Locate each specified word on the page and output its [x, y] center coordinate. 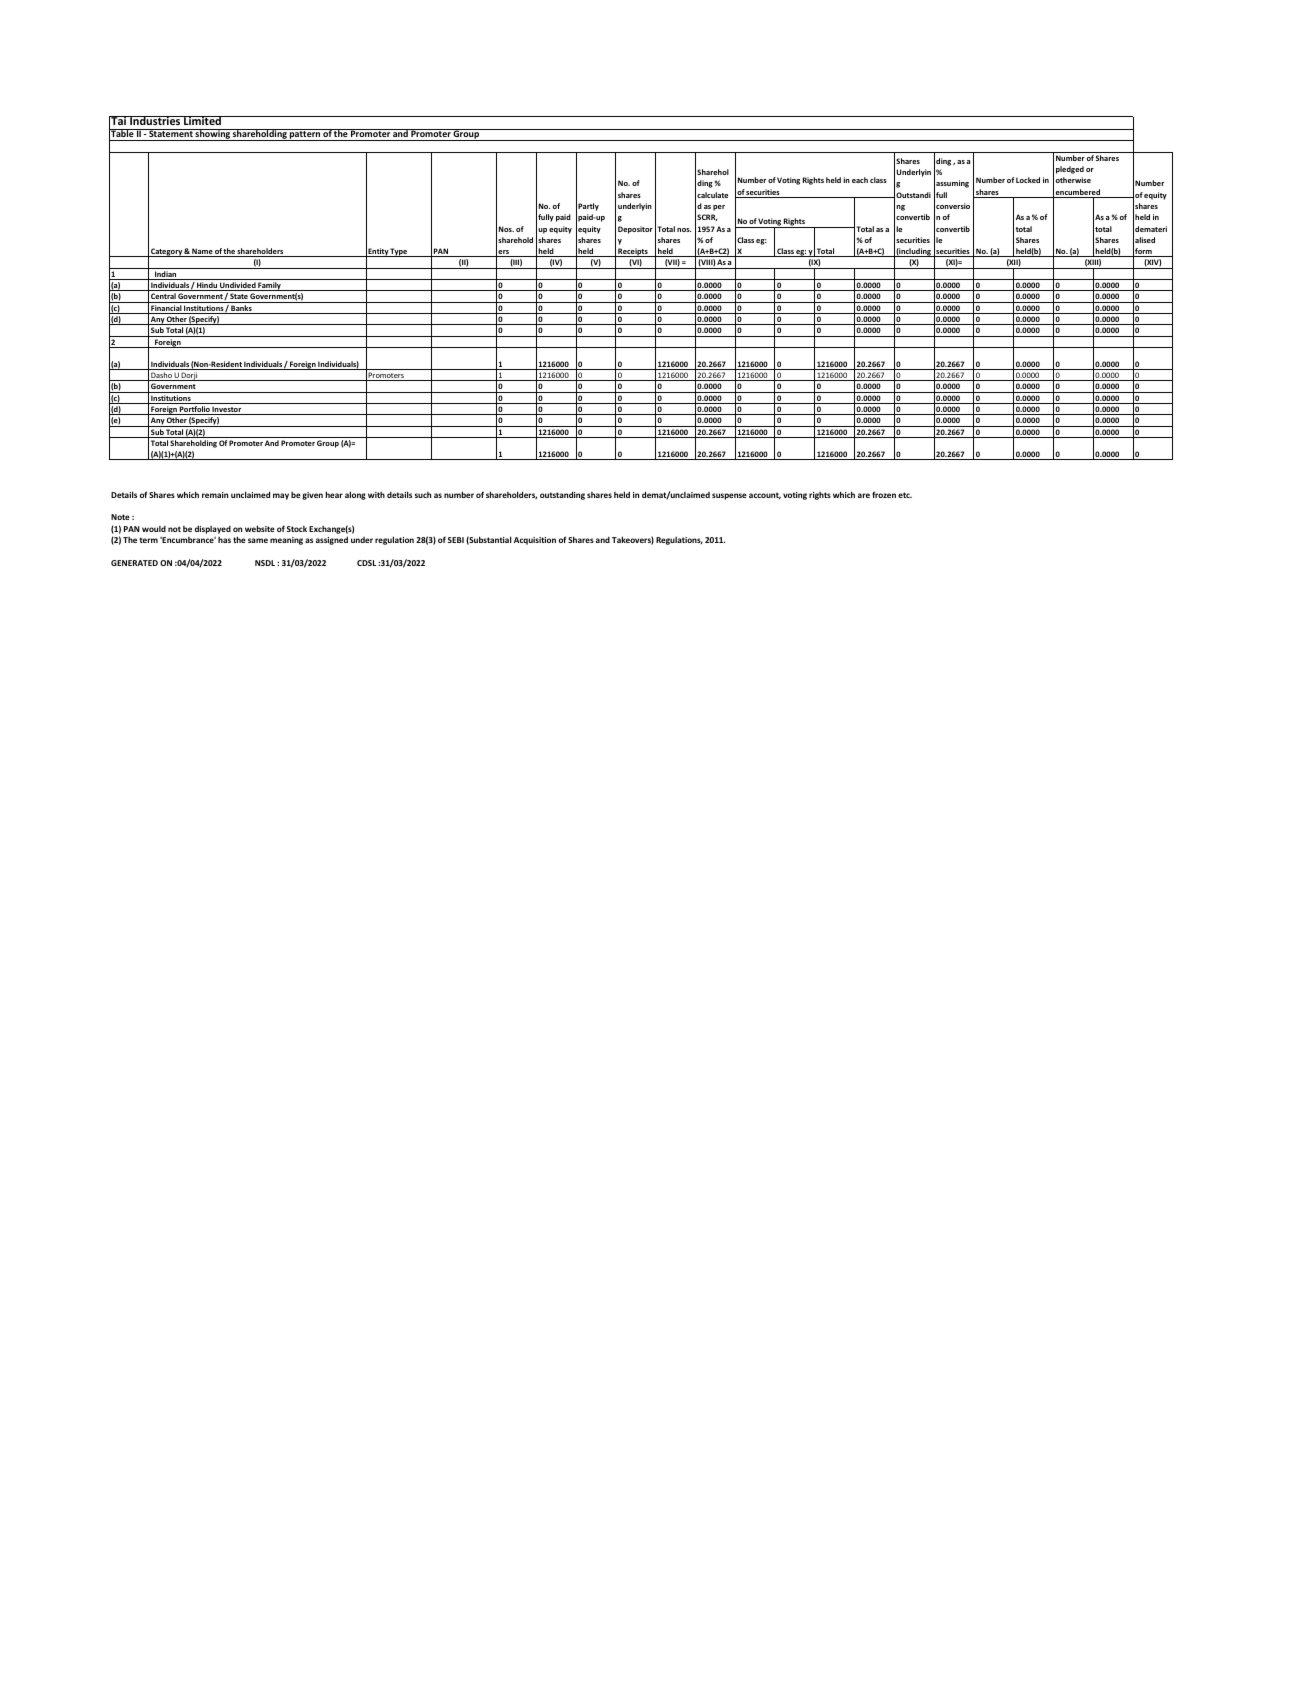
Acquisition [535, 541]
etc [905, 495]
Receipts [633, 252]
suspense [729, 496]
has [224, 540]
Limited [202, 120]
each [860, 180]
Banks [241, 309]
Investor [227, 410]
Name [202, 252]
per [719, 208]
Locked [1028, 180]
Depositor [635, 230]
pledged [1070, 170]
